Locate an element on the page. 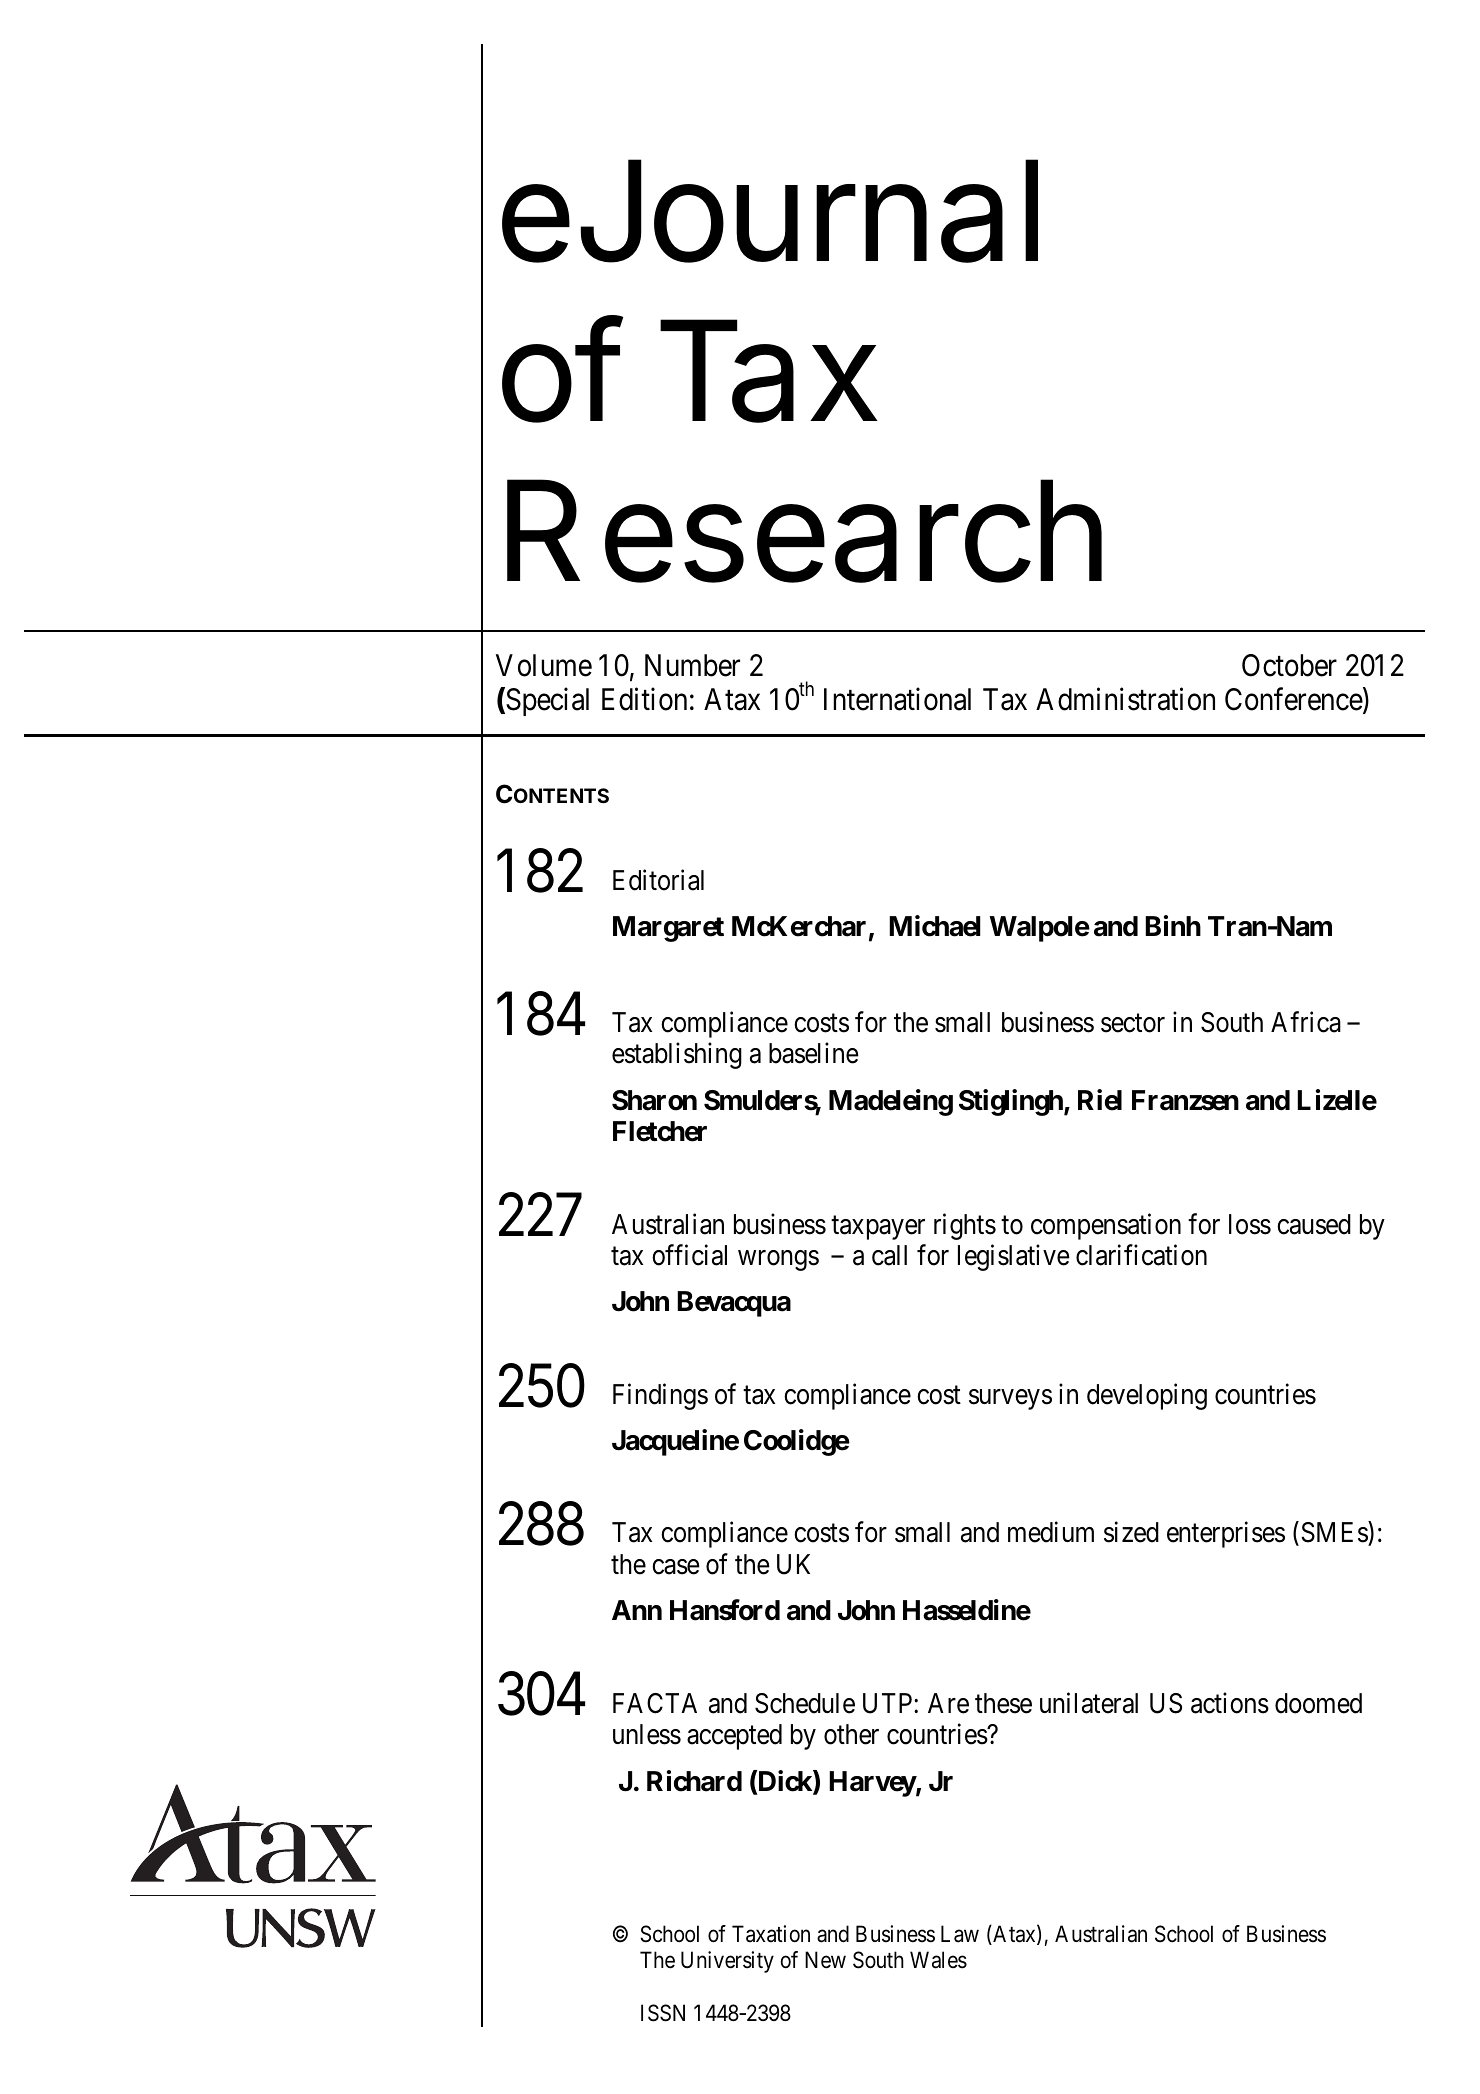  Edition is located at coordinates (644, 699).
